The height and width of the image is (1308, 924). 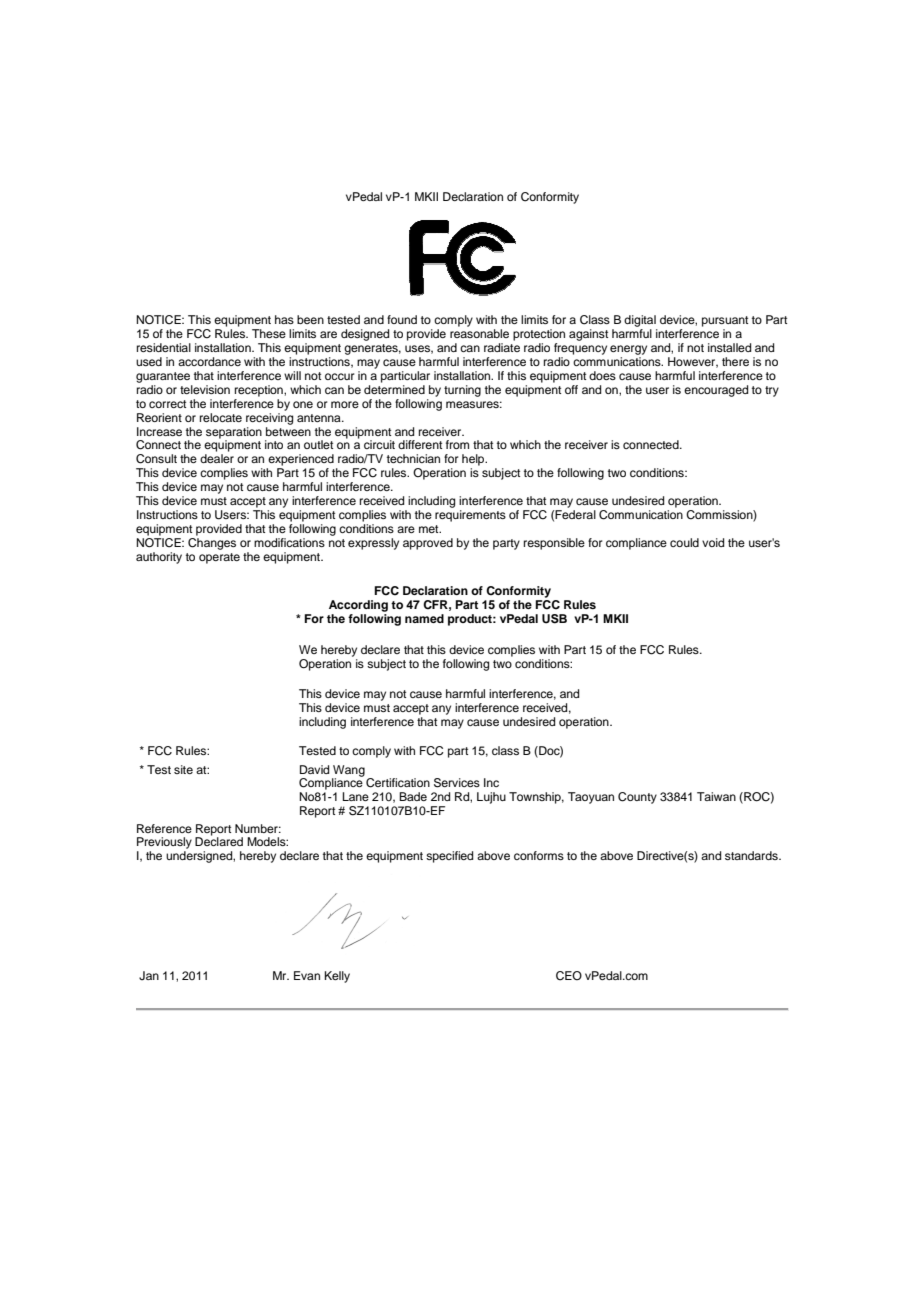 I want to click on approved, so click(x=428, y=544).
